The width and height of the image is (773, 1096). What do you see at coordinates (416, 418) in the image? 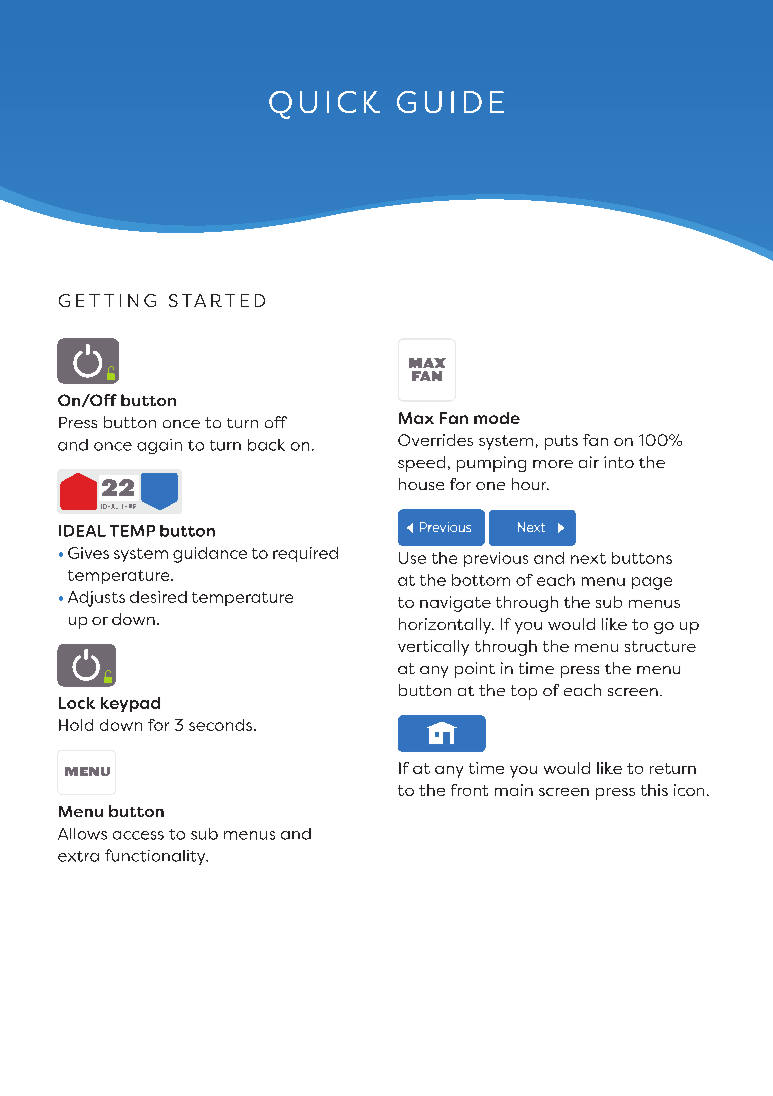
I see `Max` at bounding box center [416, 418].
